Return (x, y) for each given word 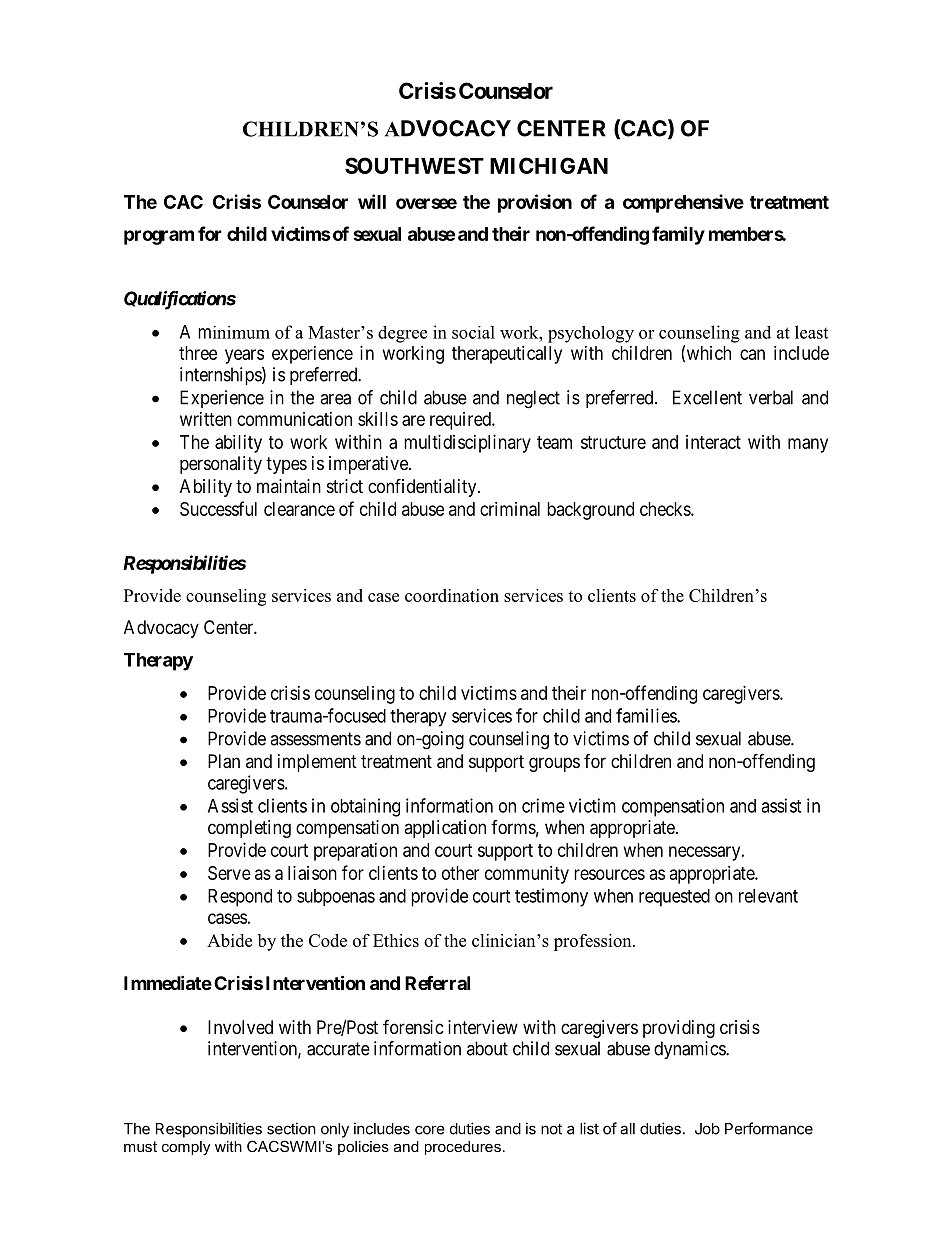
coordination (452, 595)
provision (535, 203)
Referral (437, 982)
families (647, 715)
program (159, 237)
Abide (229, 940)
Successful (218, 508)
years (244, 356)
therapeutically (507, 355)
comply (186, 1148)
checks (666, 509)
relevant (768, 896)
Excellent (707, 397)
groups (554, 764)
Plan (224, 761)
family (678, 235)
